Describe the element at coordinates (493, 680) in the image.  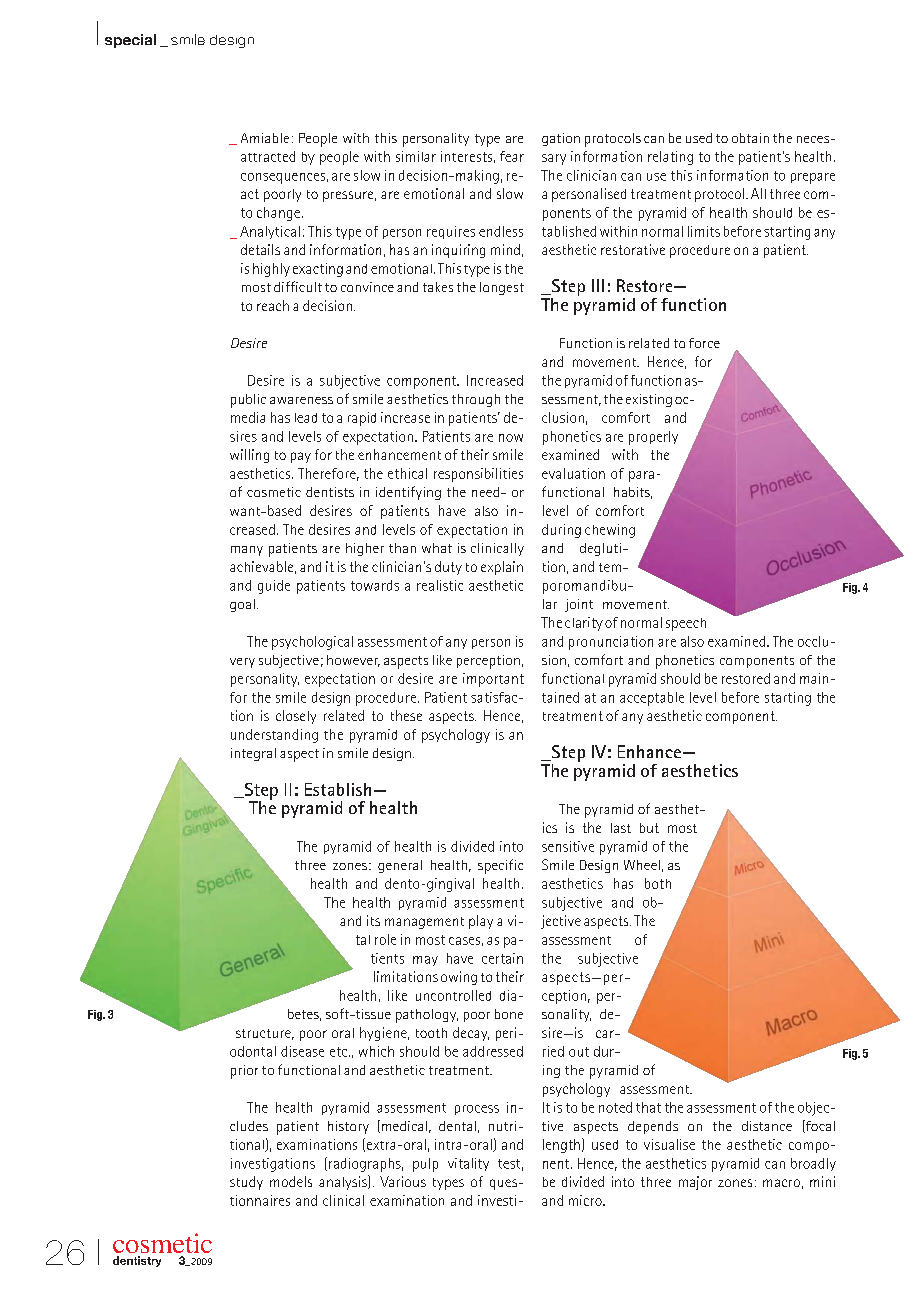
I see `important` at that location.
